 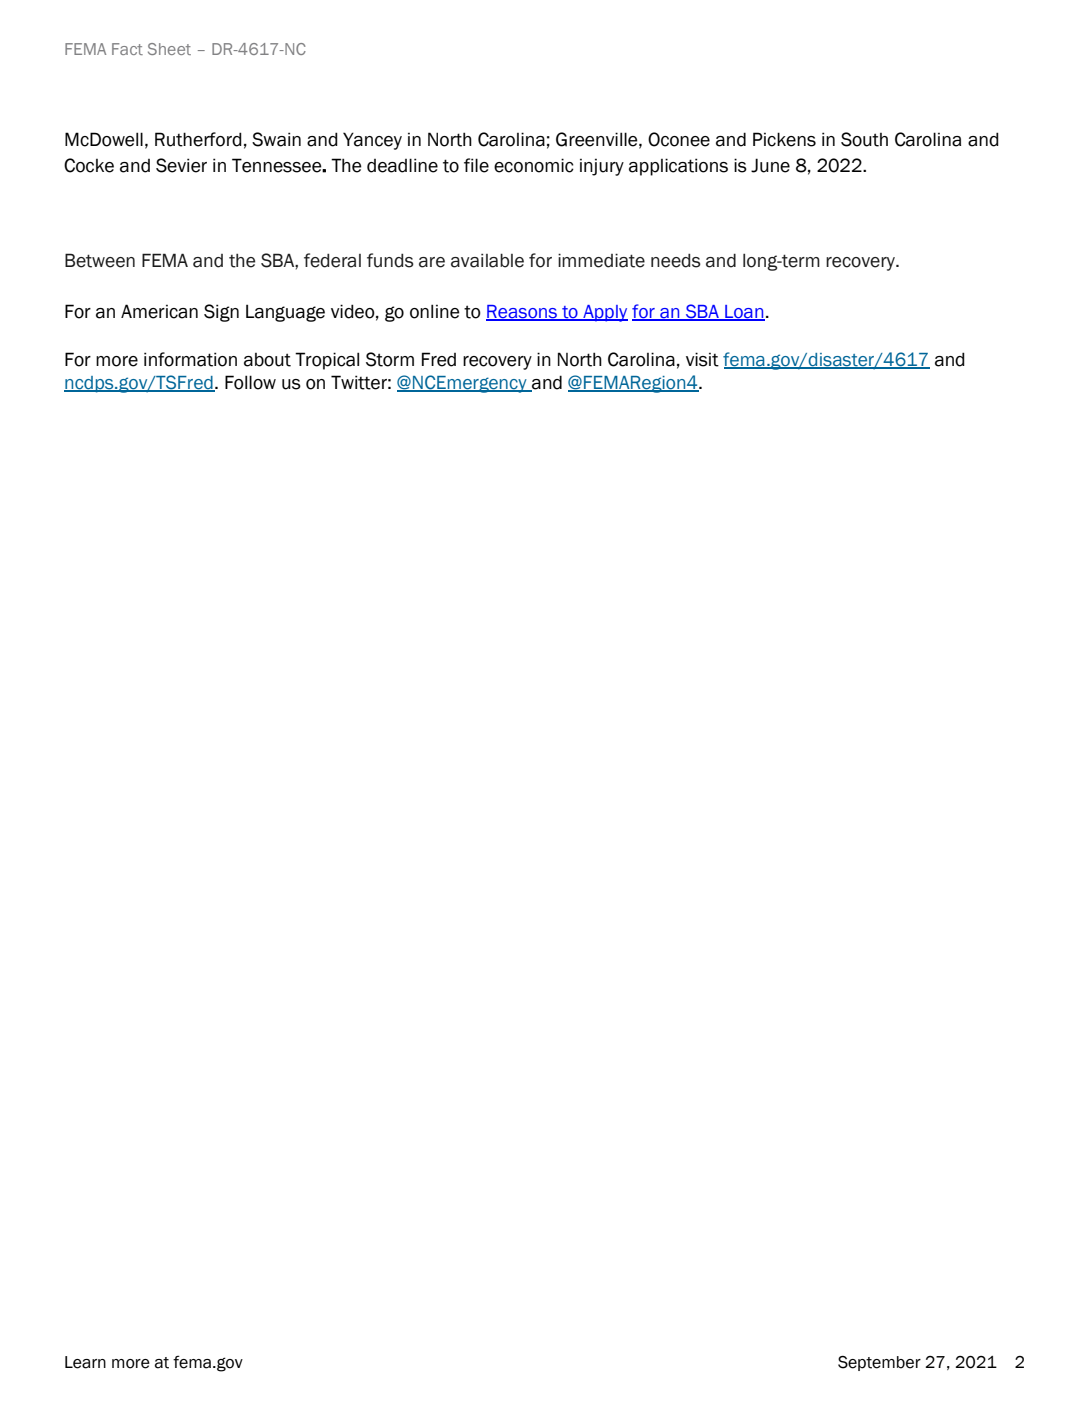 I want to click on information, so click(x=190, y=359).
